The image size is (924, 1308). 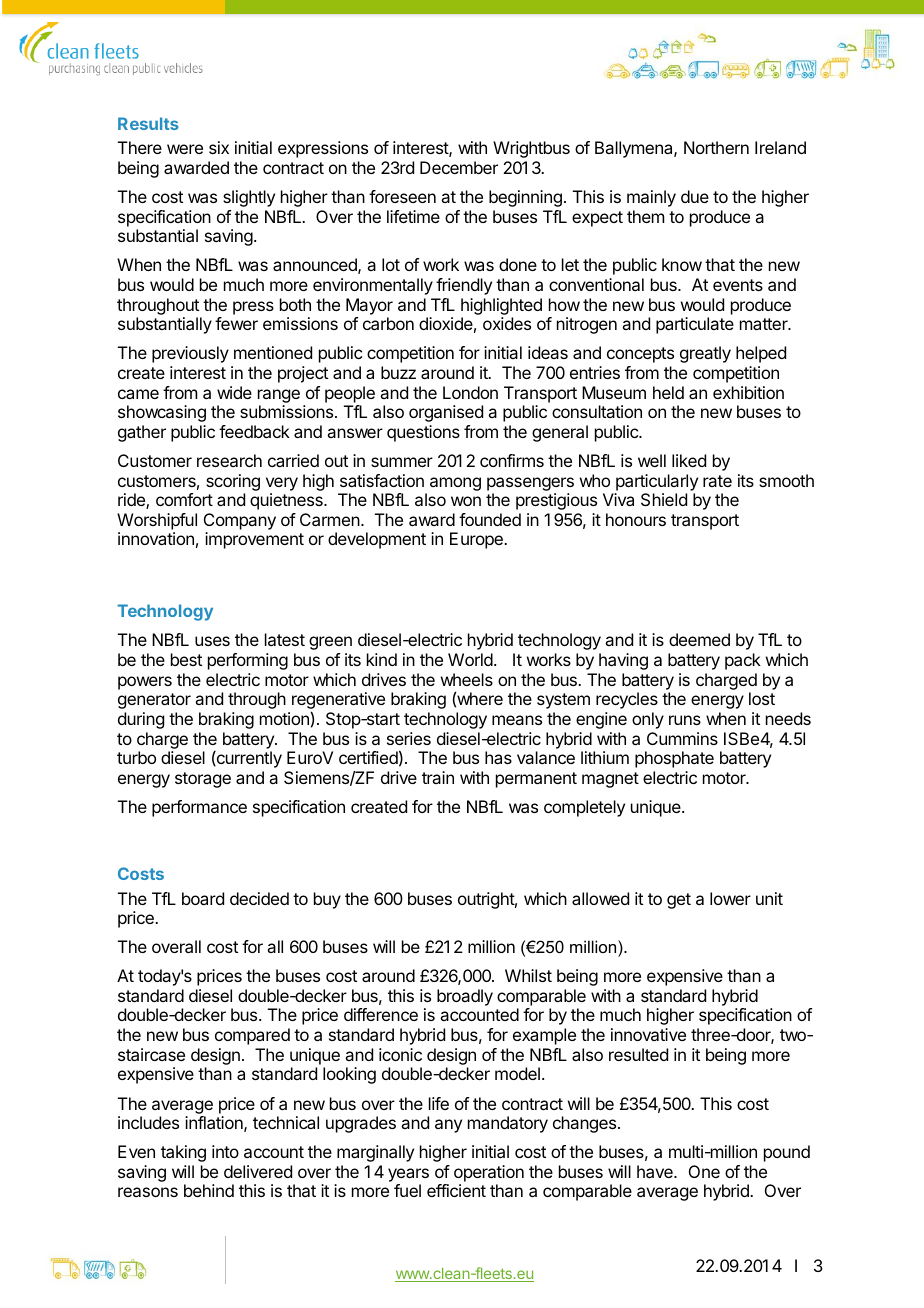 I want to click on best, so click(x=186, y=659).
